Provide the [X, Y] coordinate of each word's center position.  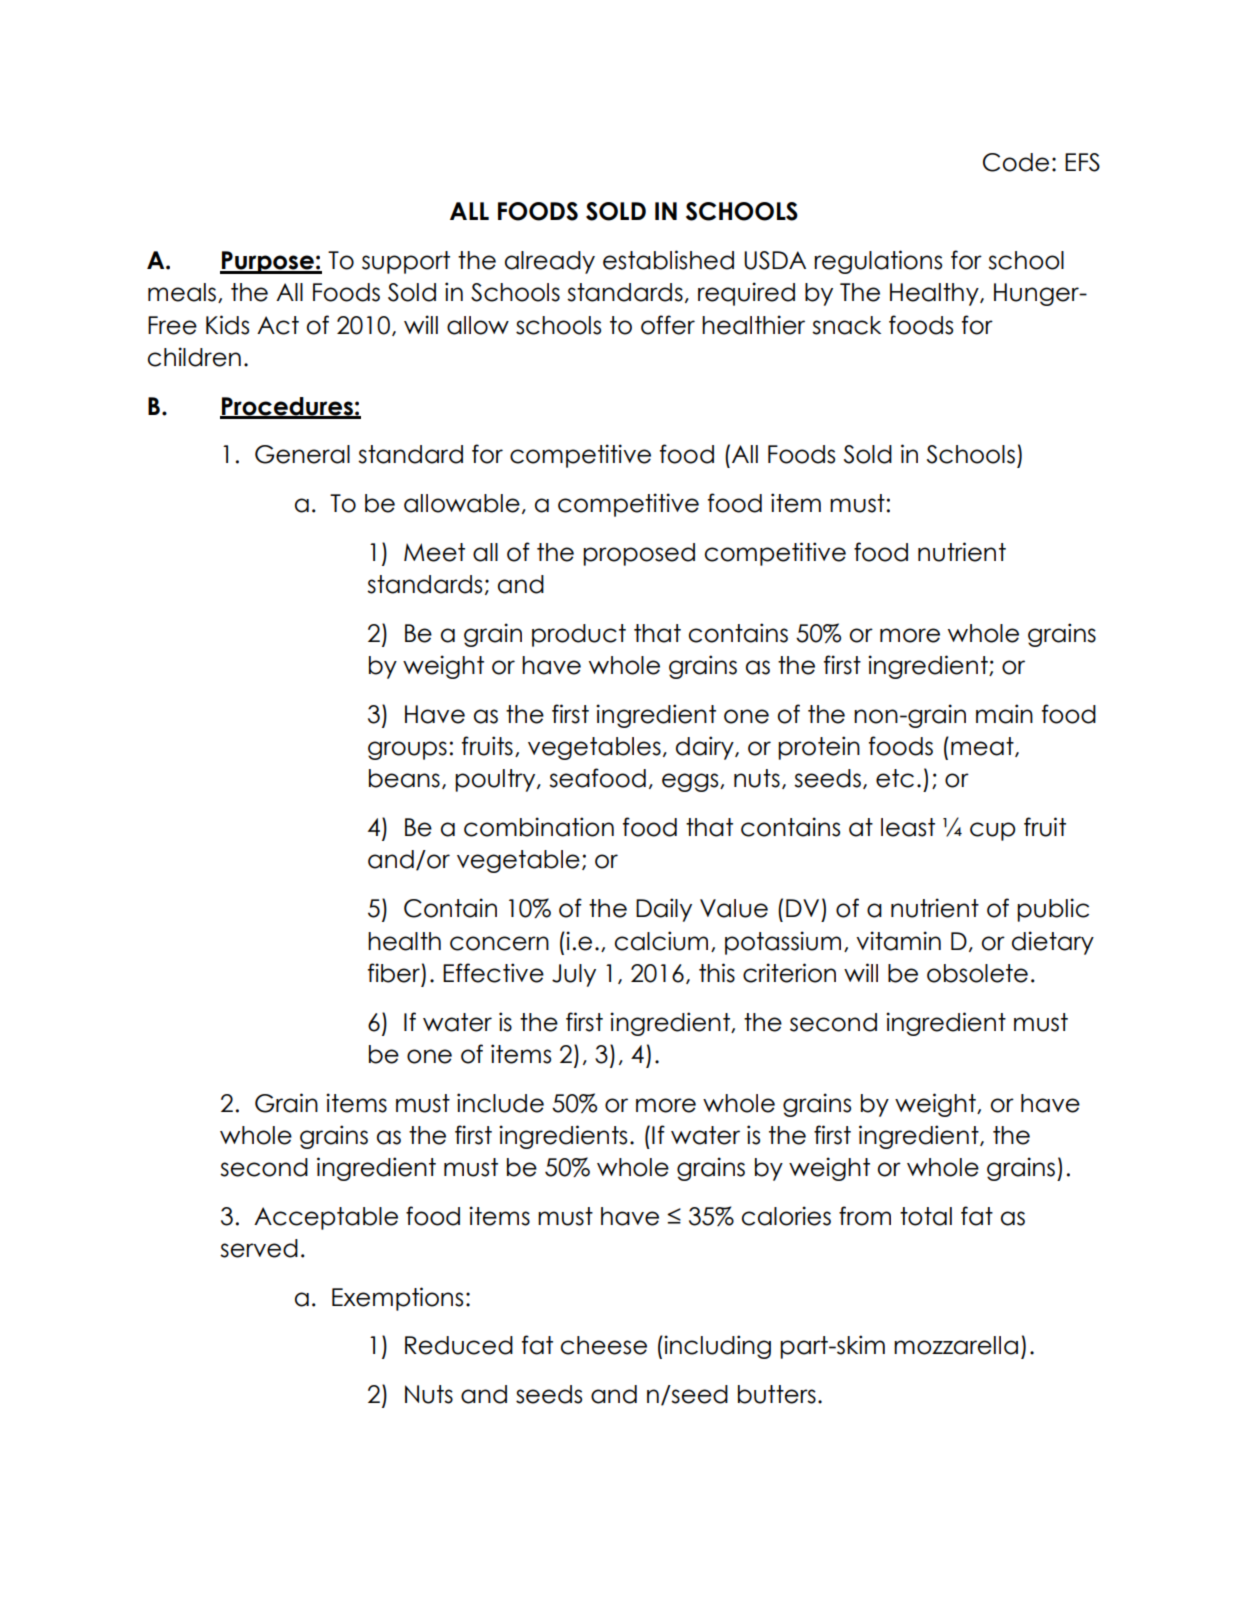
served [259, 1248]
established [668, 260]
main [1004, 714]
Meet [434, 552]
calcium [661, 941]
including [716, 1347]
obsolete [977, 973]
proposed [639, 554]
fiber [394, 973]
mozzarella [956, 1345]
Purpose [268, 262]
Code [1016, 162]
